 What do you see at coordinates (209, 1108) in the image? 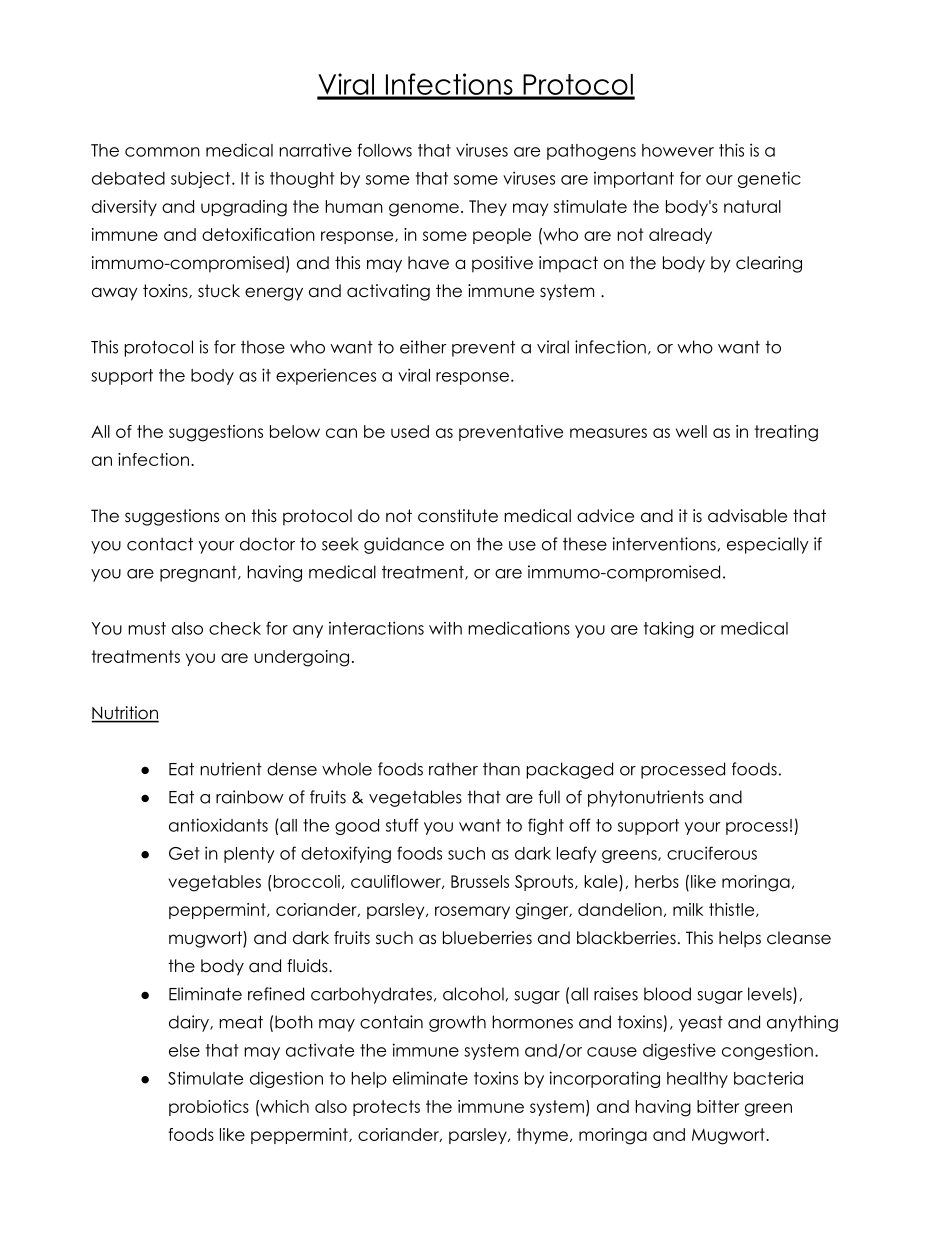
I see `probiotics` at bounding box center [209, 1108].
